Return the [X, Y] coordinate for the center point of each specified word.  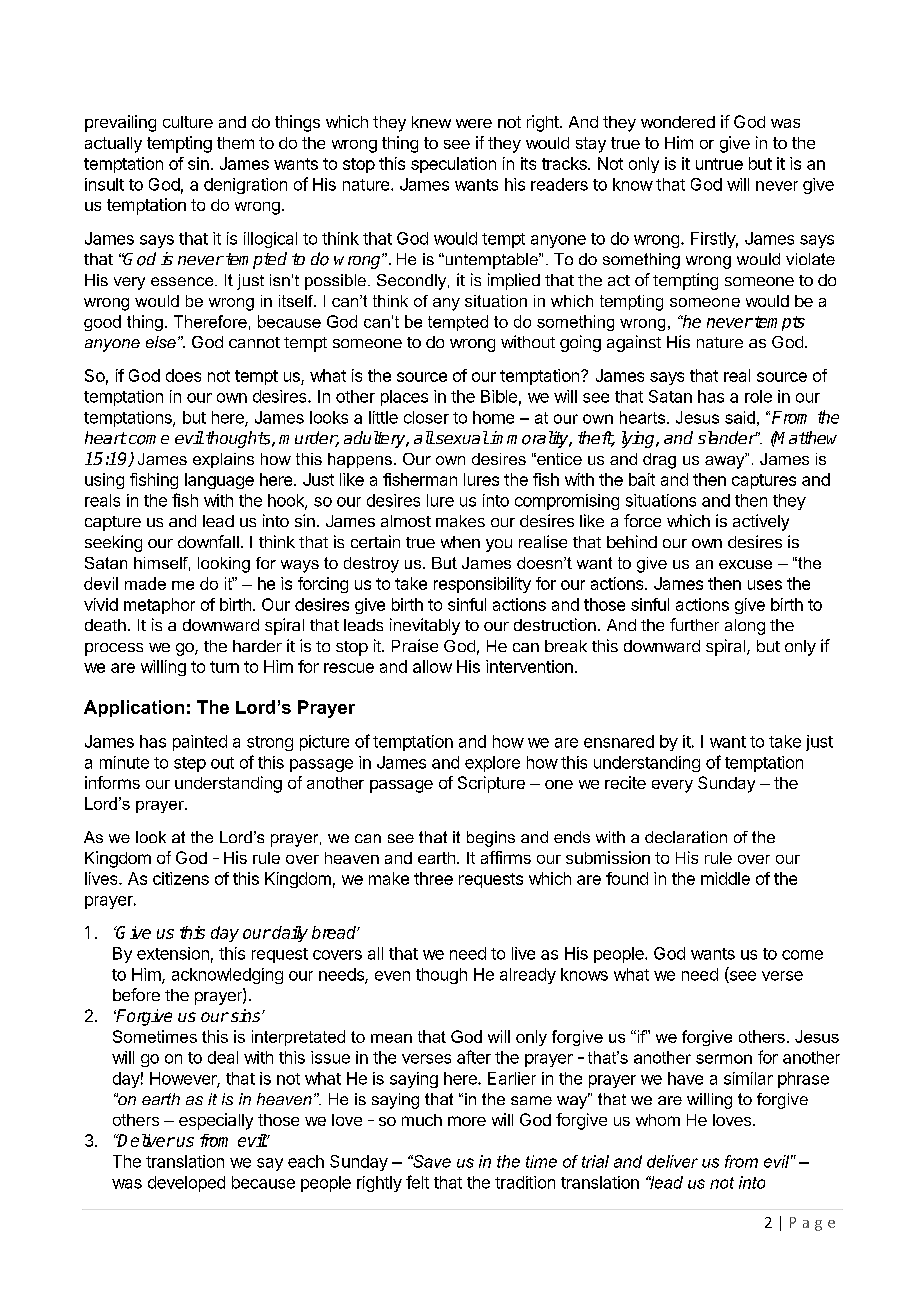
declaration [686, 837]
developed [186, 1184]
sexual [461, 437]
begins [491, 839]
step [190, 764]
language [219, 481]
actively [761, 522]
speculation [453, 165]
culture [188, 122]
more [467, 1121]
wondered [678, 122]
